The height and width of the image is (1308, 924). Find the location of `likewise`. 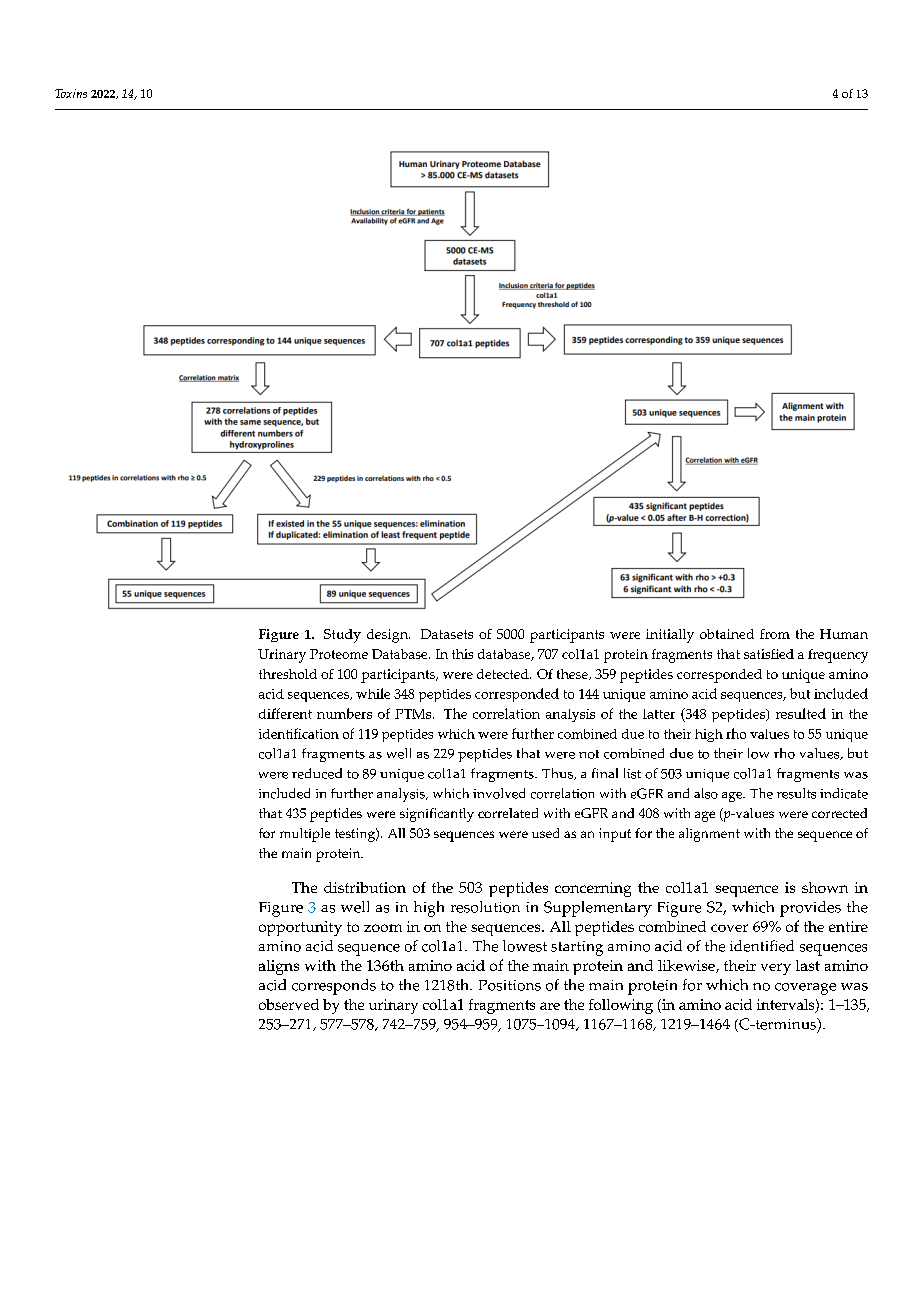

likewise is located at coordinates (687, 966).
